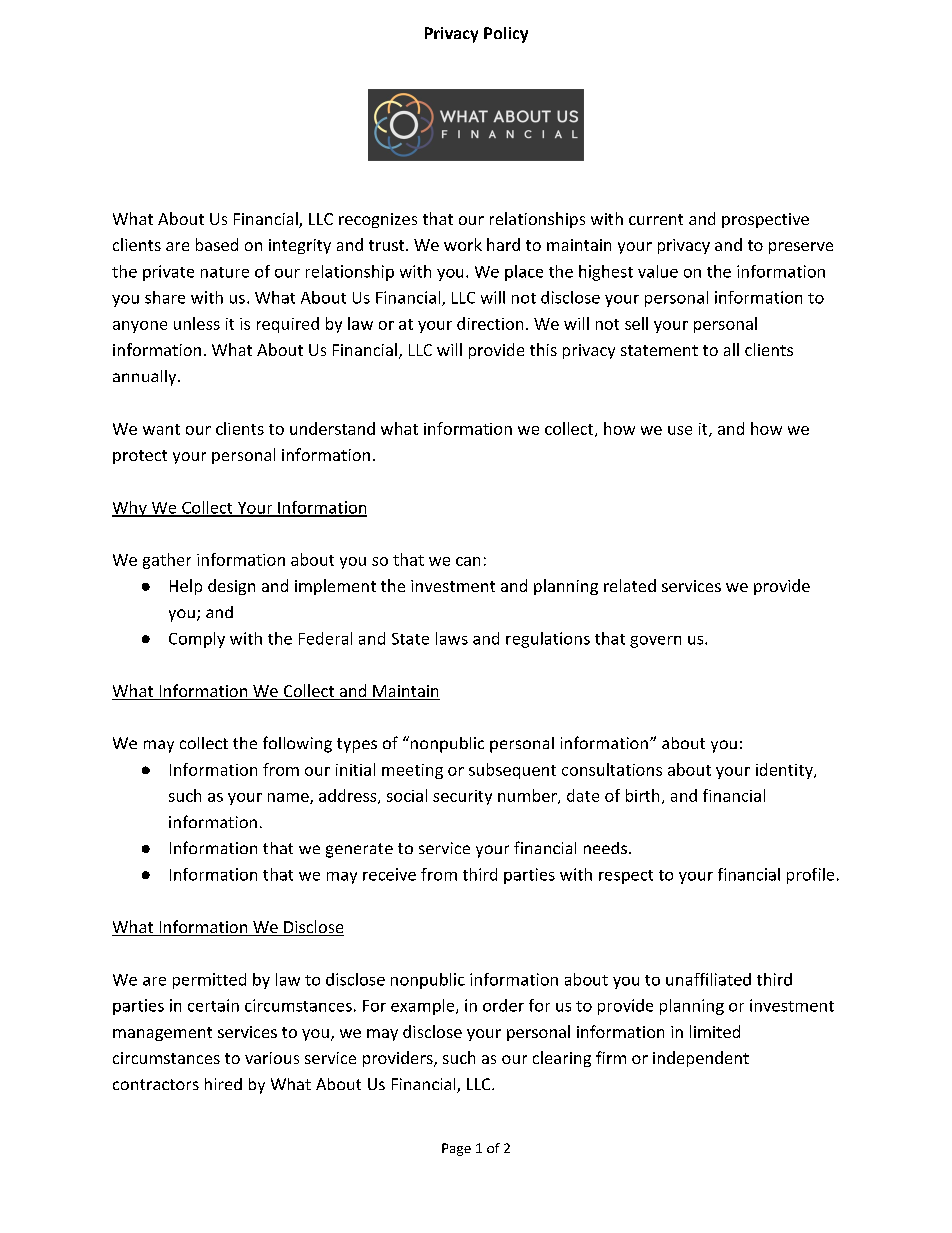 Image resolution: width=952 pixels, height=1233 pixels. Describe the element at coordinates (636, 323) in the image. I see `sell` at that location.
